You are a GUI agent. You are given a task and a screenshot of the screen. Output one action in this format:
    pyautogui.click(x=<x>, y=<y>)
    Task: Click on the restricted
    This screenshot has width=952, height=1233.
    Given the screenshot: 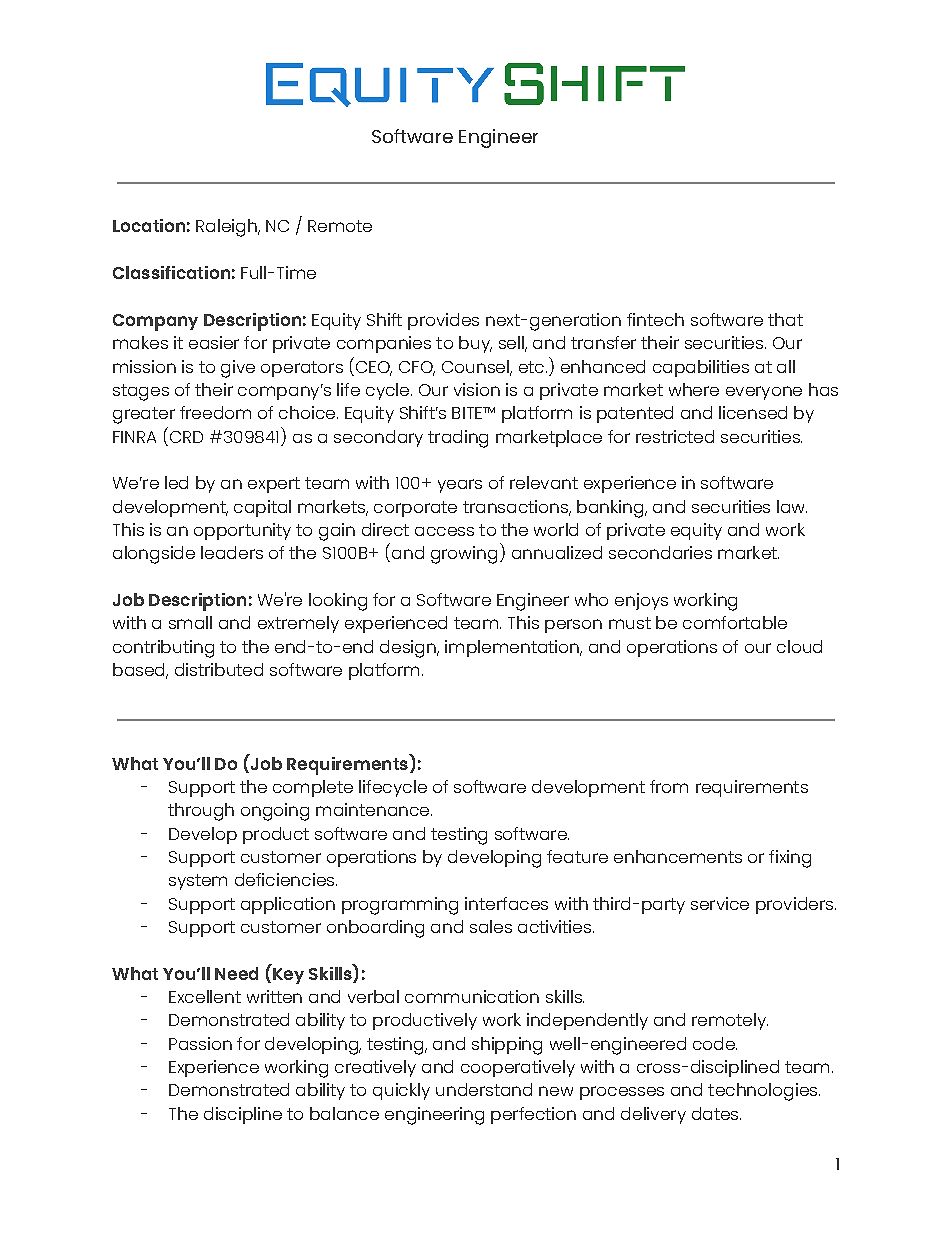 What is the action you would take?
    pyautogui.click(x=675, y=436)
